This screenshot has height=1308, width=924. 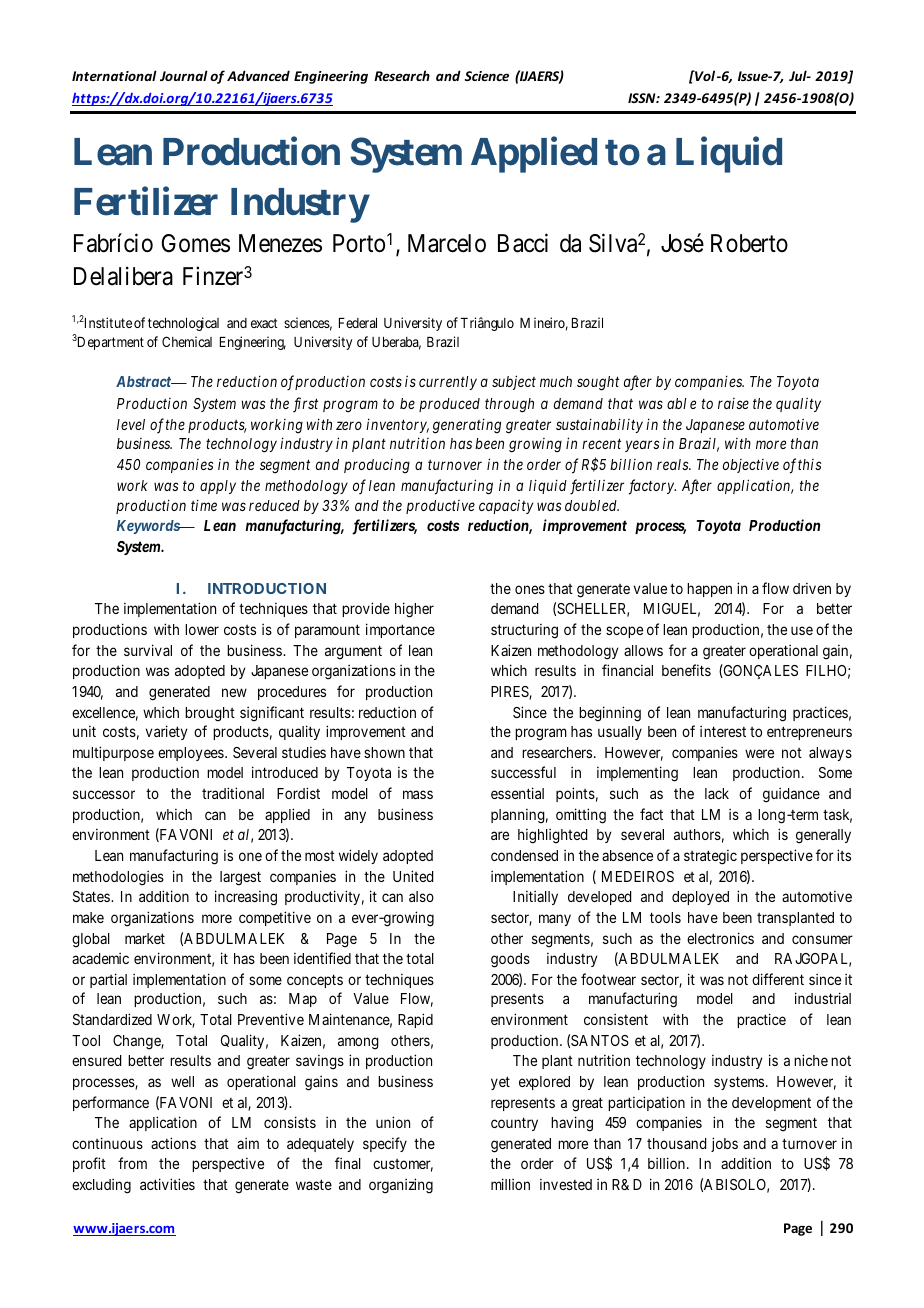 What do you see at coordinates (447, 243) in the screenshot?
I see `Marcelo` at bounding box center [447, 243].
